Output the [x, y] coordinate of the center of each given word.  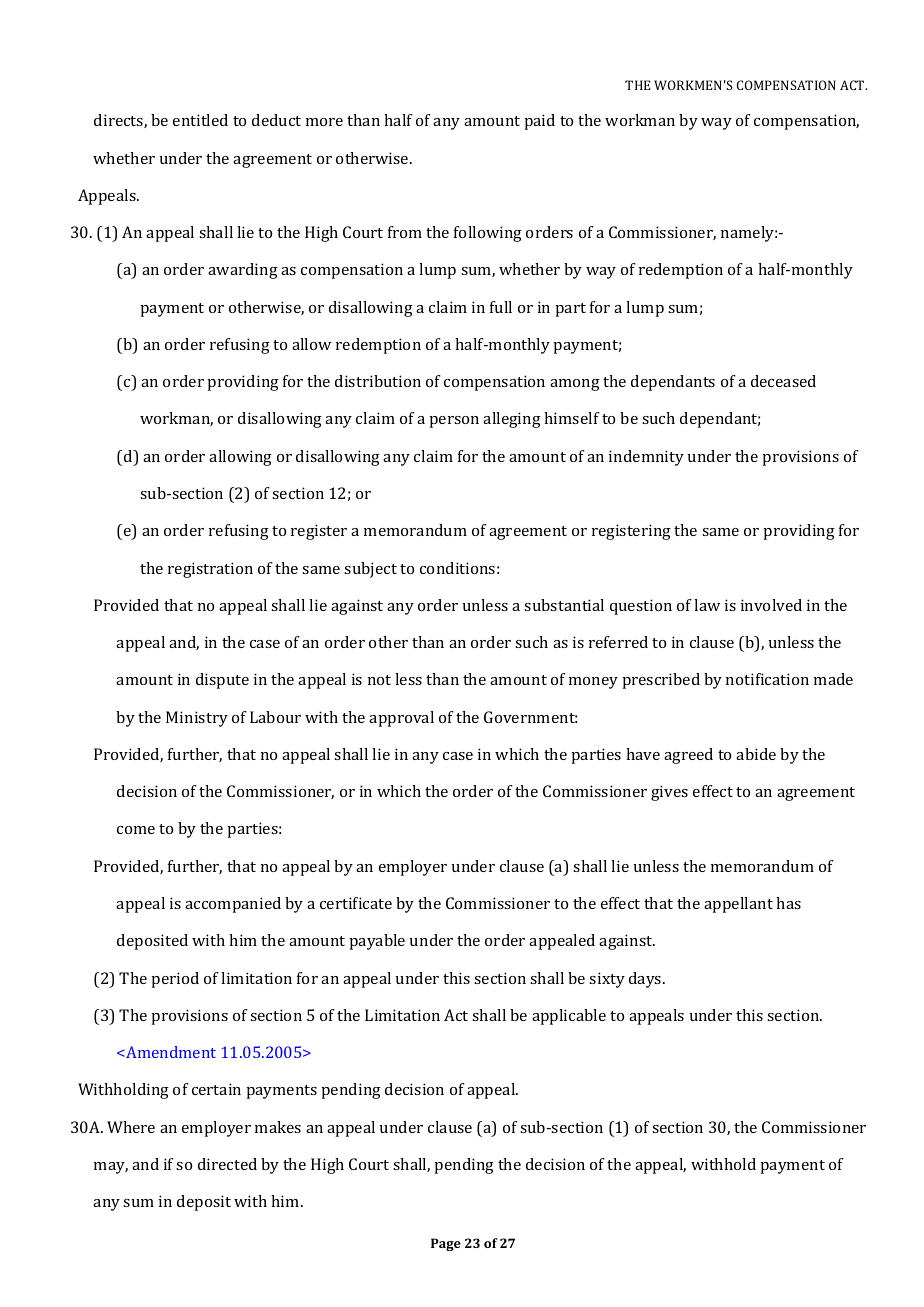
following [488, 234]
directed [227, 1164]
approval [401, 719]
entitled [200, 120]
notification [767, 679]
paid [539, 122]
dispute [222, 681]
